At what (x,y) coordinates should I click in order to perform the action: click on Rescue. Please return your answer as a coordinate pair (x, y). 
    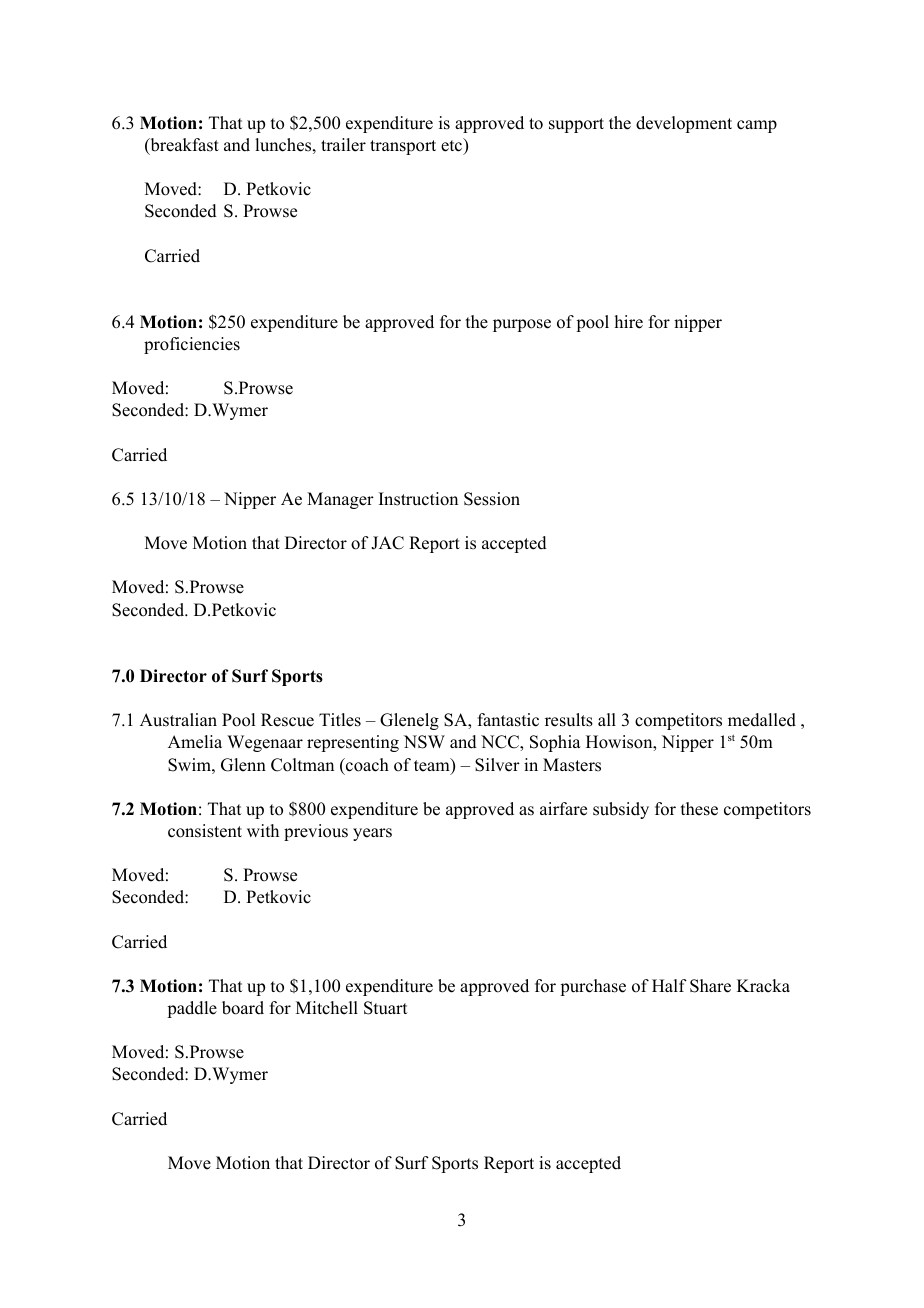
    Looking at the image, I should click on (287, 720).
